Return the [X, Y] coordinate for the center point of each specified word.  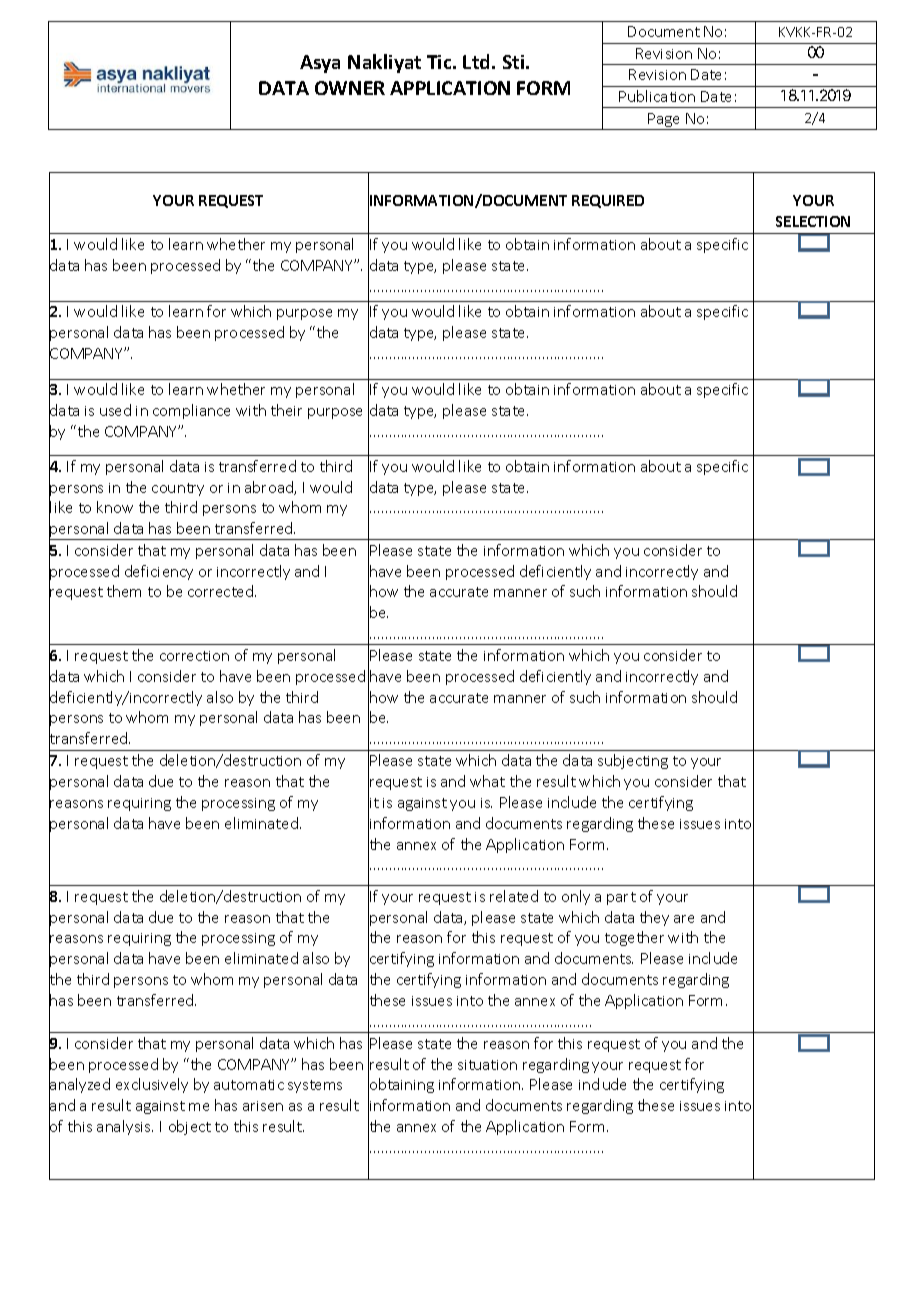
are [684, 919]
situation [487, 1065]
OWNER [350, 88]
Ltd [476, 61]
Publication [657, 96]
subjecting [633, 761]
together [634, 938]
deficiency [159, 572]
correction [194, 656]
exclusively [152, 1085]
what [487, 781]
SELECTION [813, 221]
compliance [191, 411]
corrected [222, 591]
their [286, 410]
